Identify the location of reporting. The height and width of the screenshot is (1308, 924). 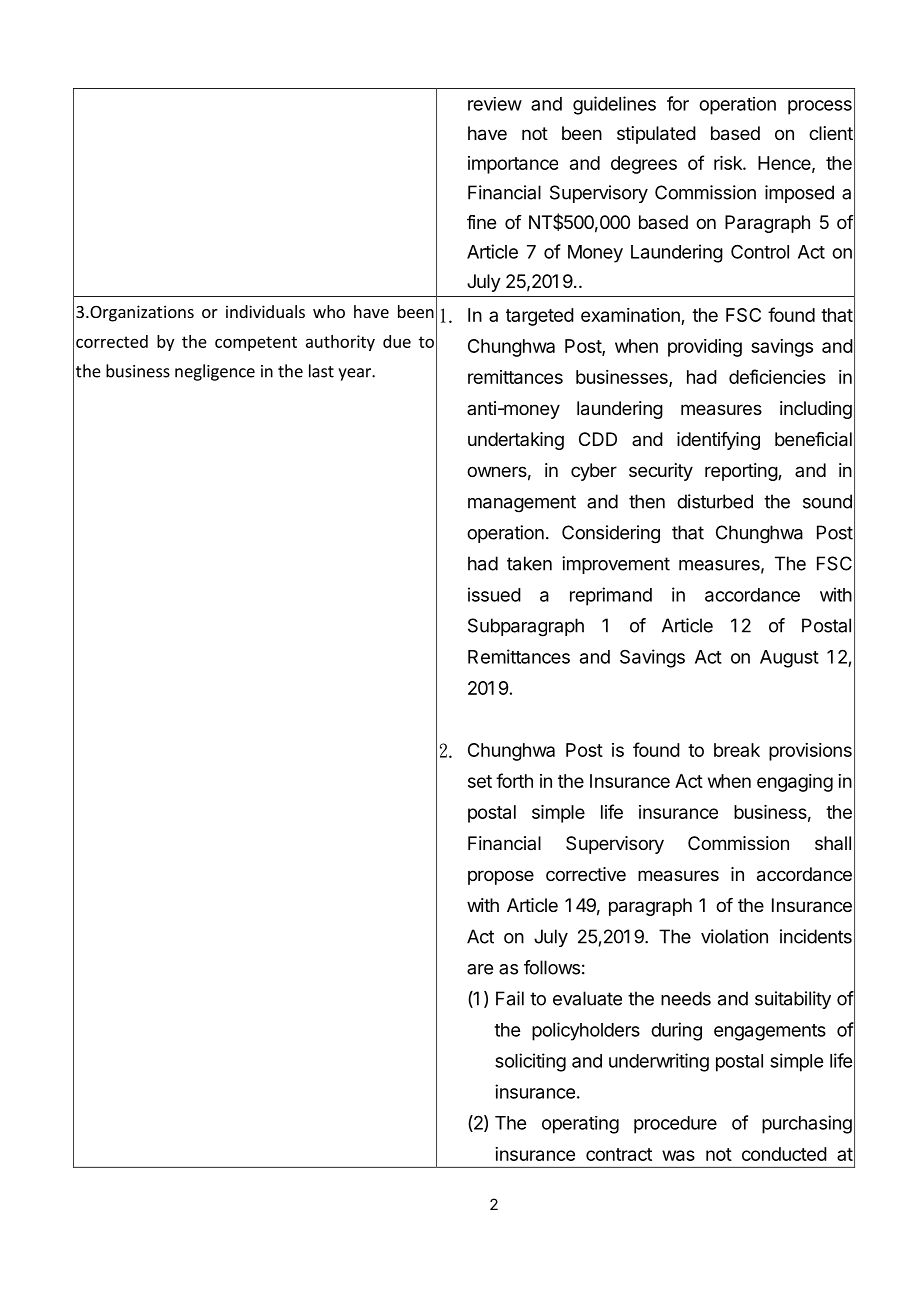
(742, 472).
